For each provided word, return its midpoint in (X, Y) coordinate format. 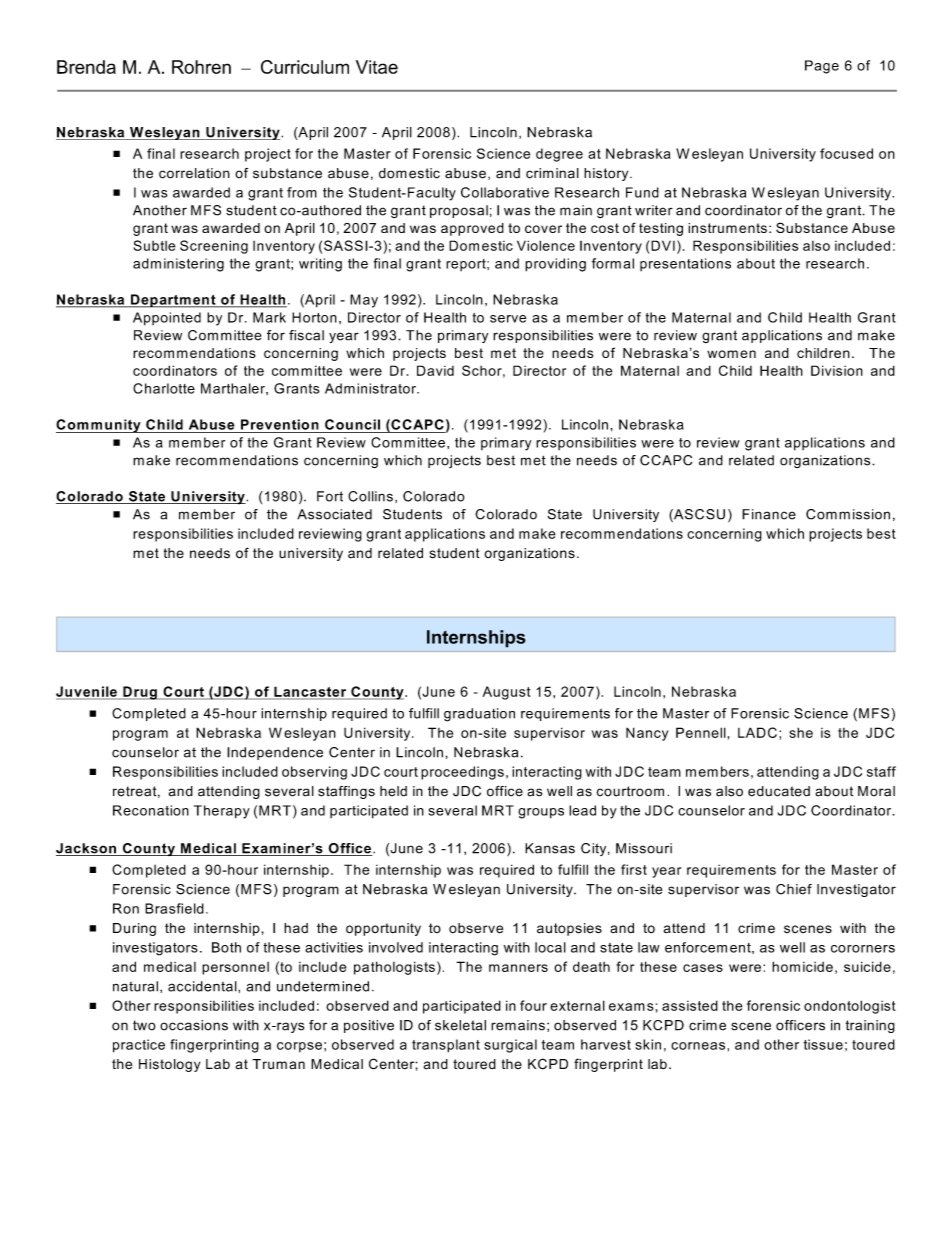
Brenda (86, 67)
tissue (823, 1044)
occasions (194, 1025)
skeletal (460, 1025)
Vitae (377, 67)
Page (822, 67)
